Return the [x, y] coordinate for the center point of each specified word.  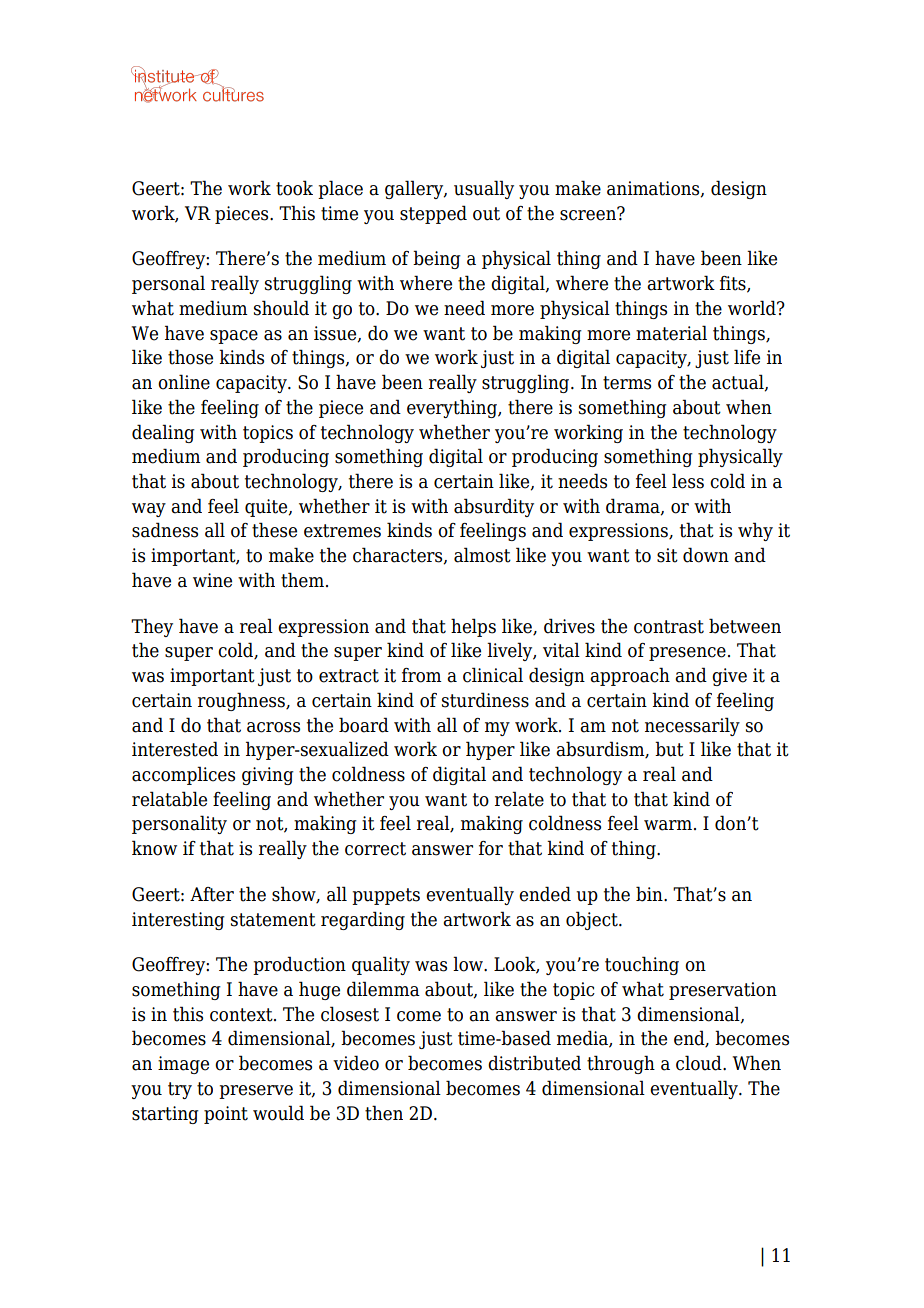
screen [589, 214]
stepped [433, 214]
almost [482, 555]
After [212, 894]
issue [336, 334]
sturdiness [485, 700]
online [184, 382]
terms [627, 383]
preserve [256, 1092]
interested [175, 749]
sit [667, 555]
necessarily [692, 726]
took [294, 188]
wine [212, 580]
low [469, 964]
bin [650, 894]
